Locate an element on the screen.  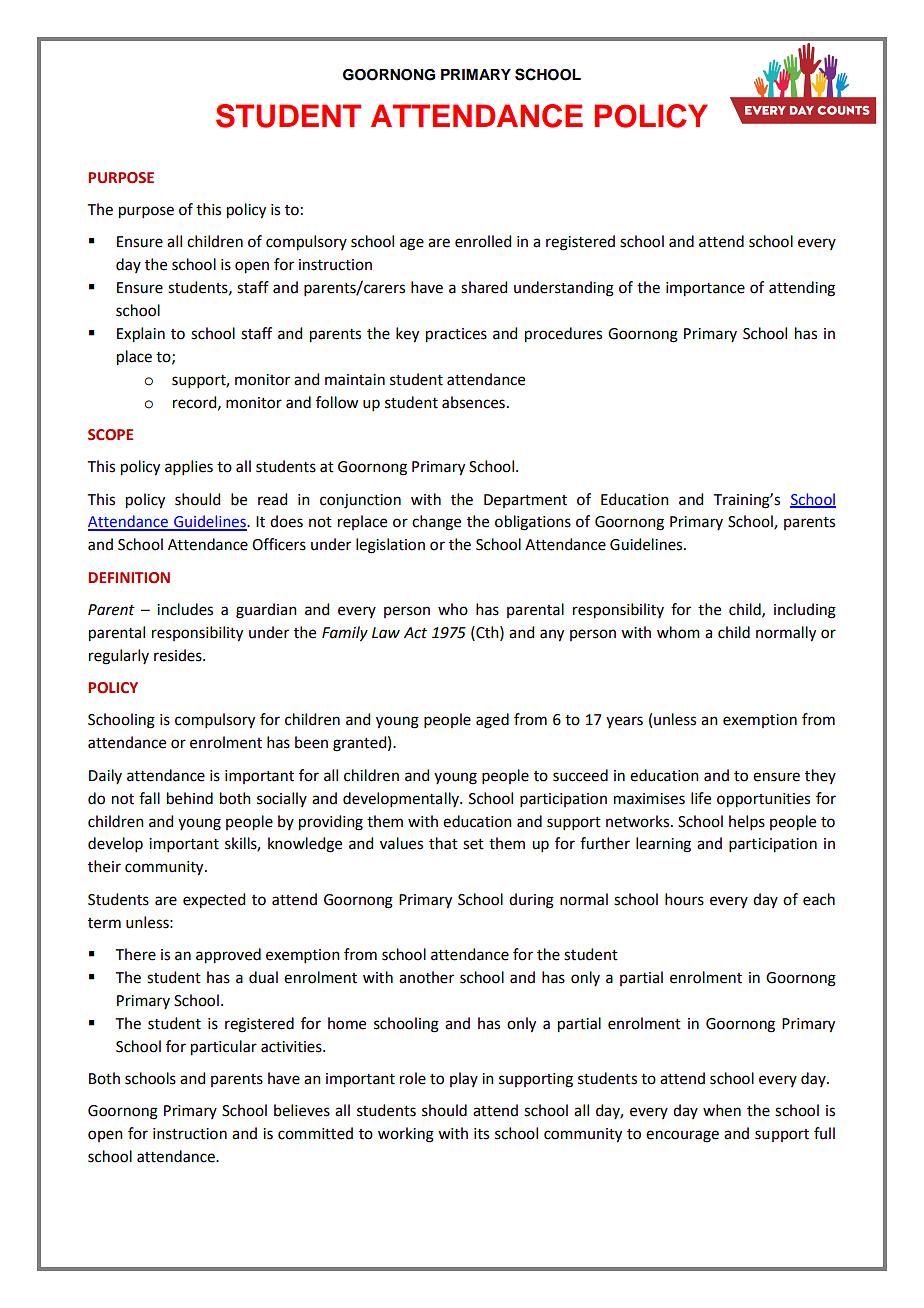
Explain is located at coordinates (141, 335).
